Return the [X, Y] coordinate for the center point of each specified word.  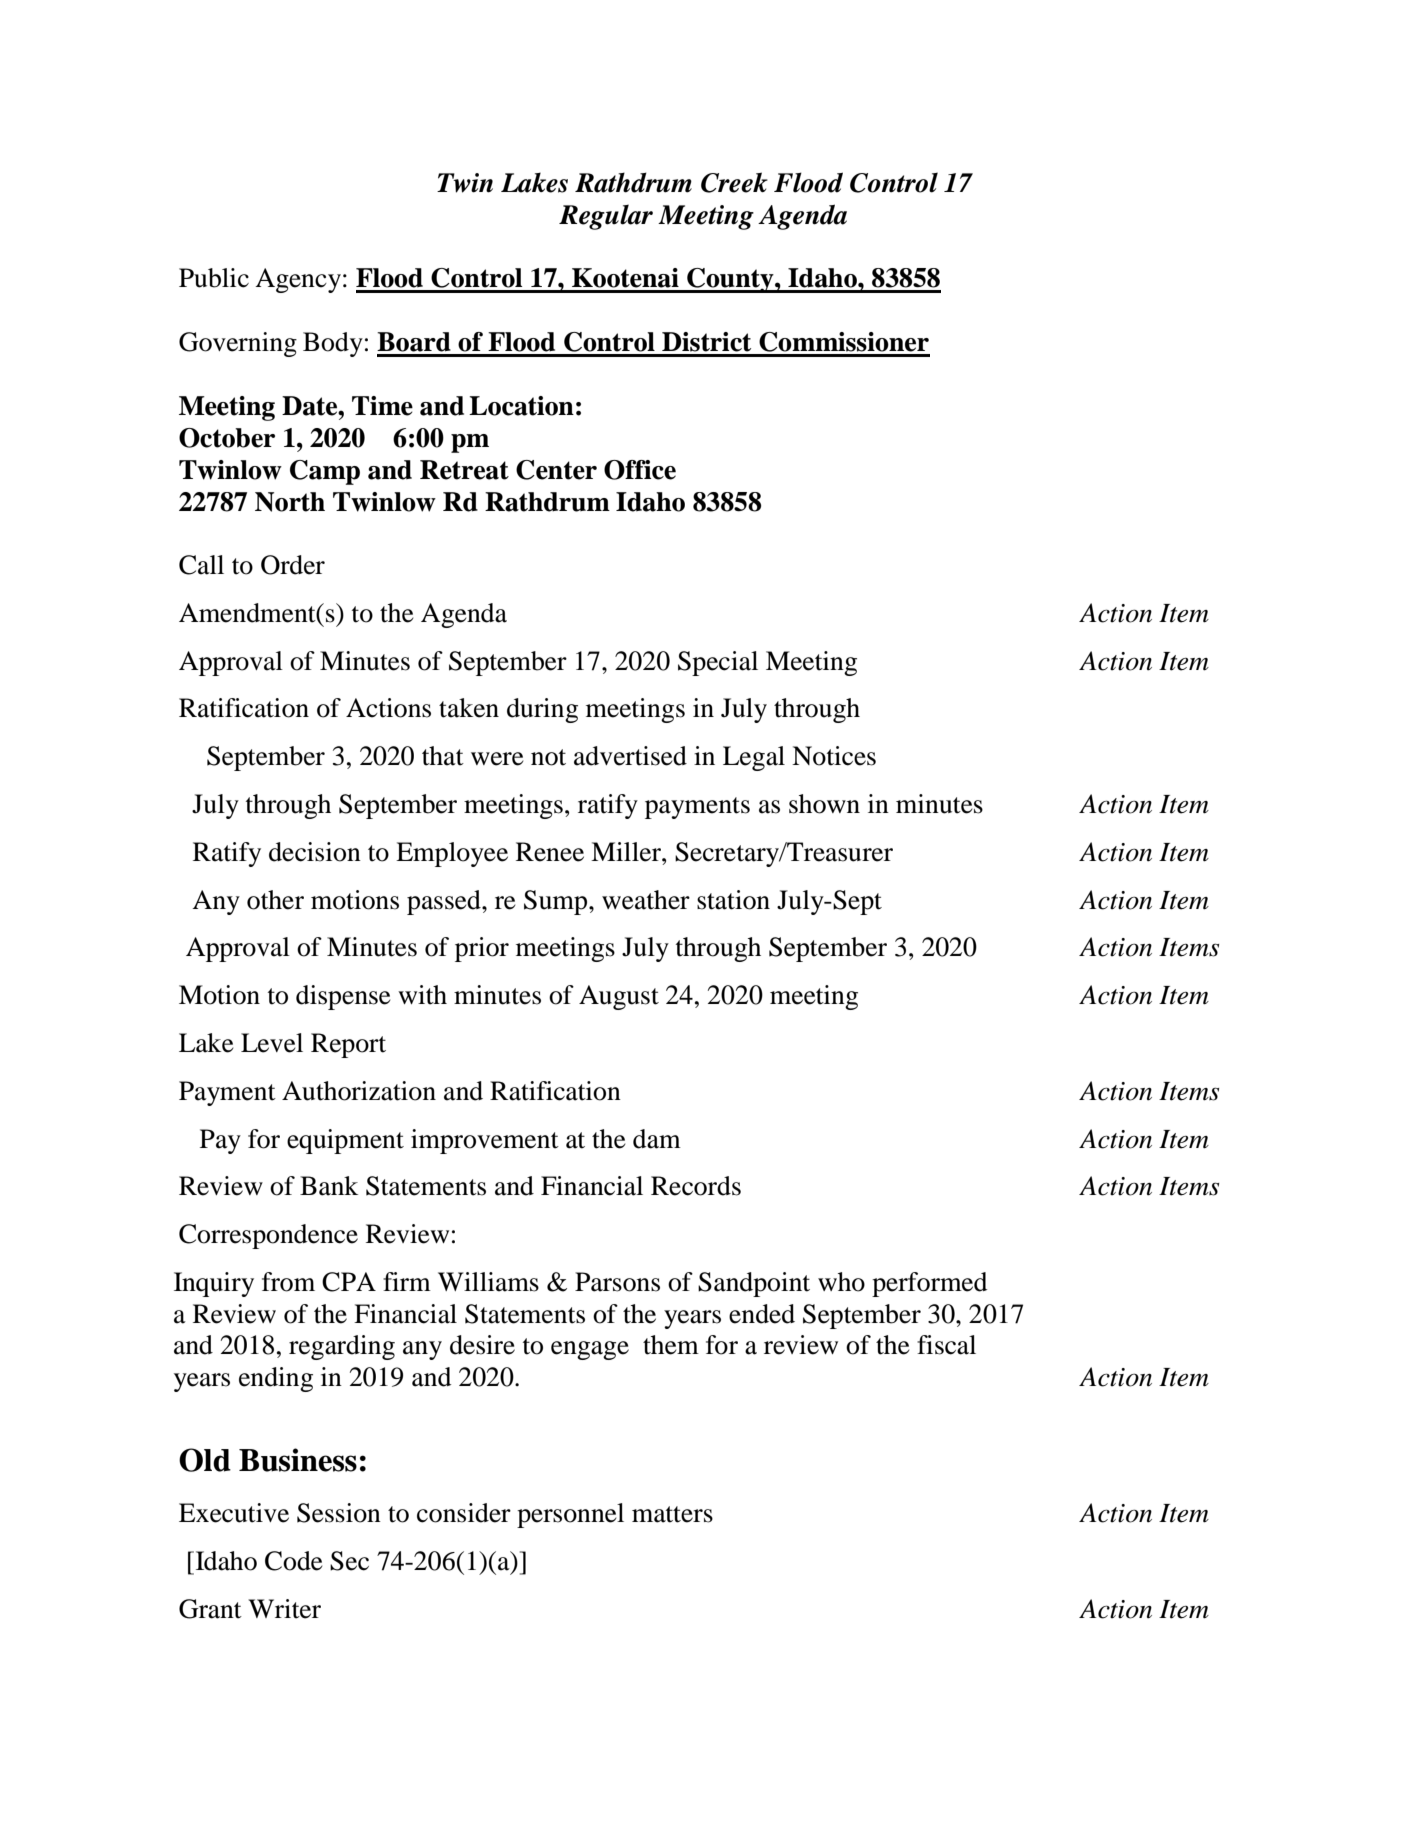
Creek [734, 182]
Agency [298, 280]
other [275, 900]
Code [294, 1561]
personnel [570, 1515]
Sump [557, 902]
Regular [606, 217]
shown [824, 804]
